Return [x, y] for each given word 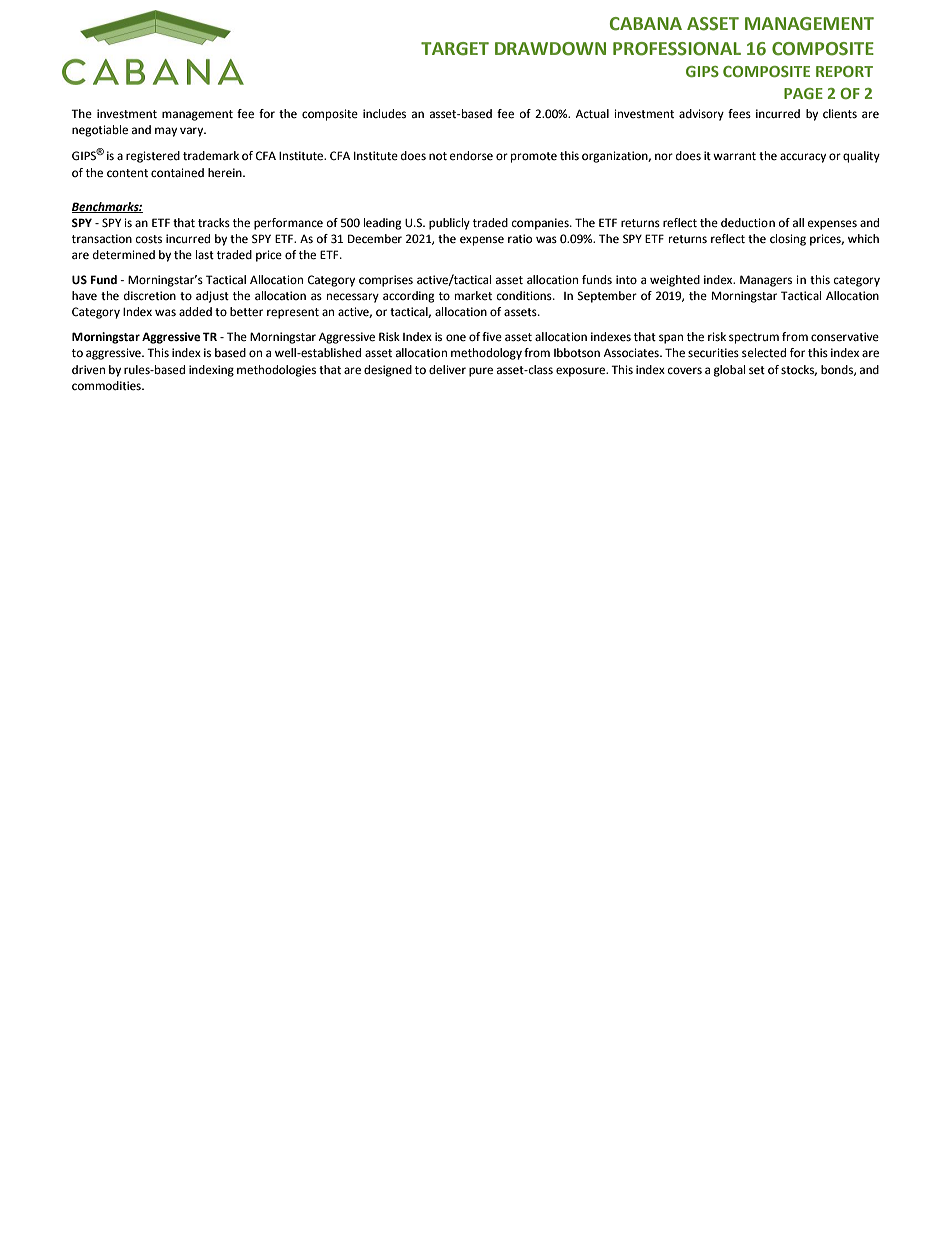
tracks [214, 222]
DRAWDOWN [550, 49]
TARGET [455, 49]
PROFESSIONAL [677, 49]
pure [481, 372]
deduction [748, 223]
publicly [449, 224]
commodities [107, 386]
